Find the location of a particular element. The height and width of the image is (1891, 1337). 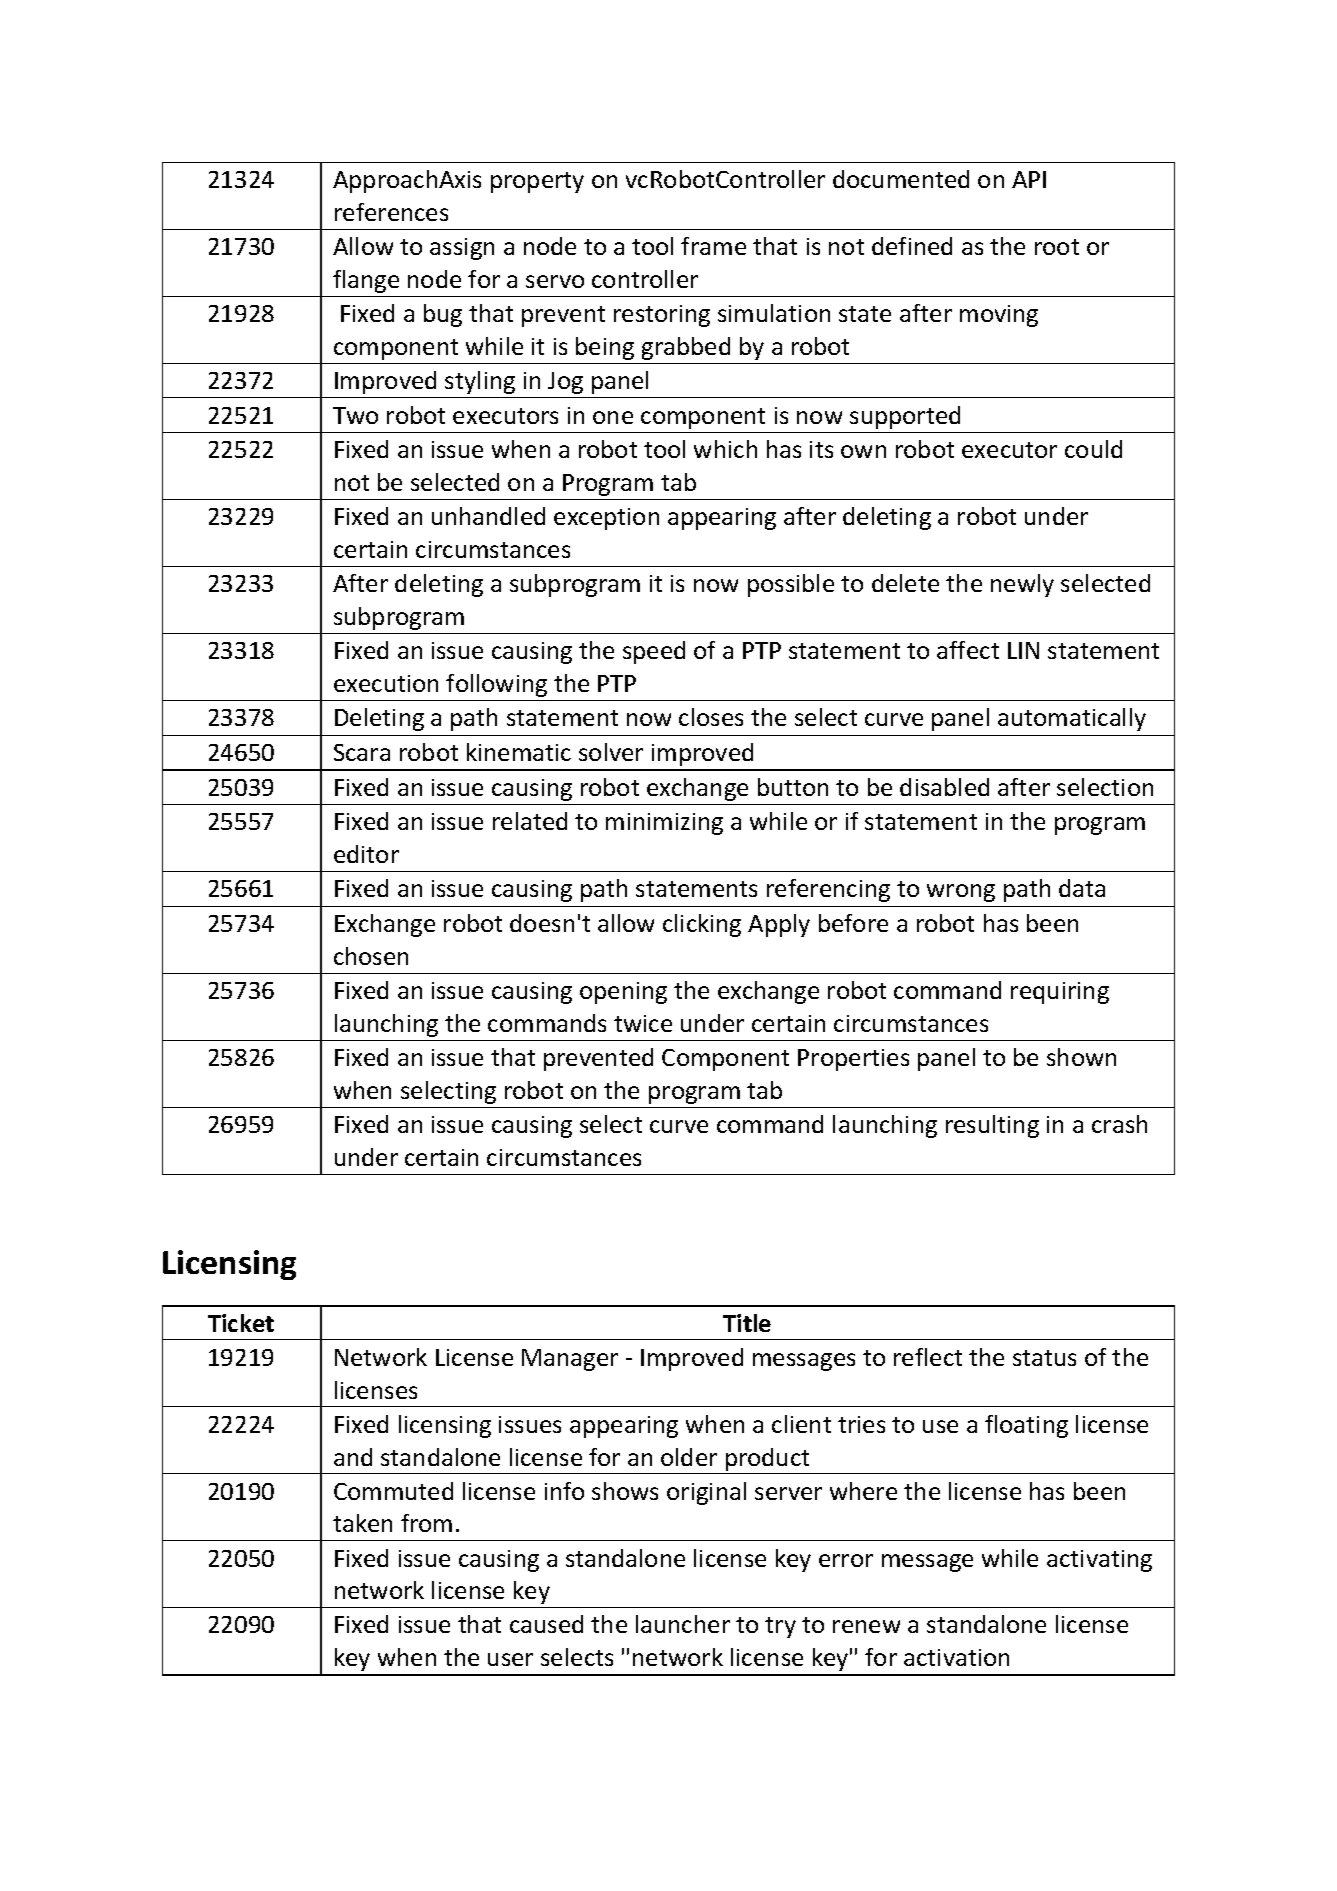

Ticket is located at coordinates (241, 1323).
